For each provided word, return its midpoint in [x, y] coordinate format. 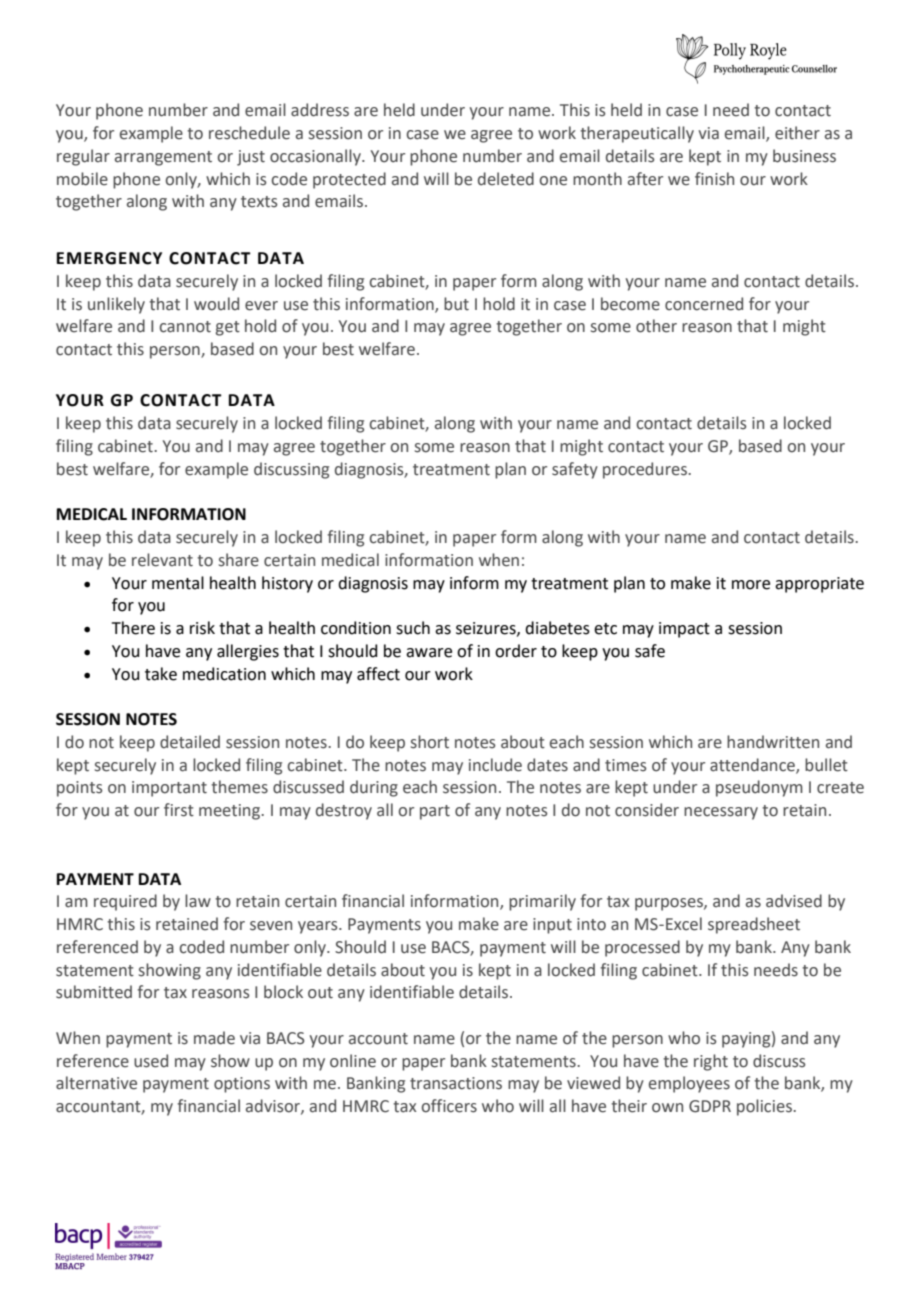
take [161, 674]
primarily [542, 902]
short [430, 742]
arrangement [163, 158]
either [797, 133]
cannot [185, 327]
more [751, 585]
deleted [506, 179]
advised [794, 901]
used [151, 1061]
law [198, 901]
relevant [162, 560]
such [413, 628]
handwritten [773, 742]
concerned [704, 304]
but [456, 304]
